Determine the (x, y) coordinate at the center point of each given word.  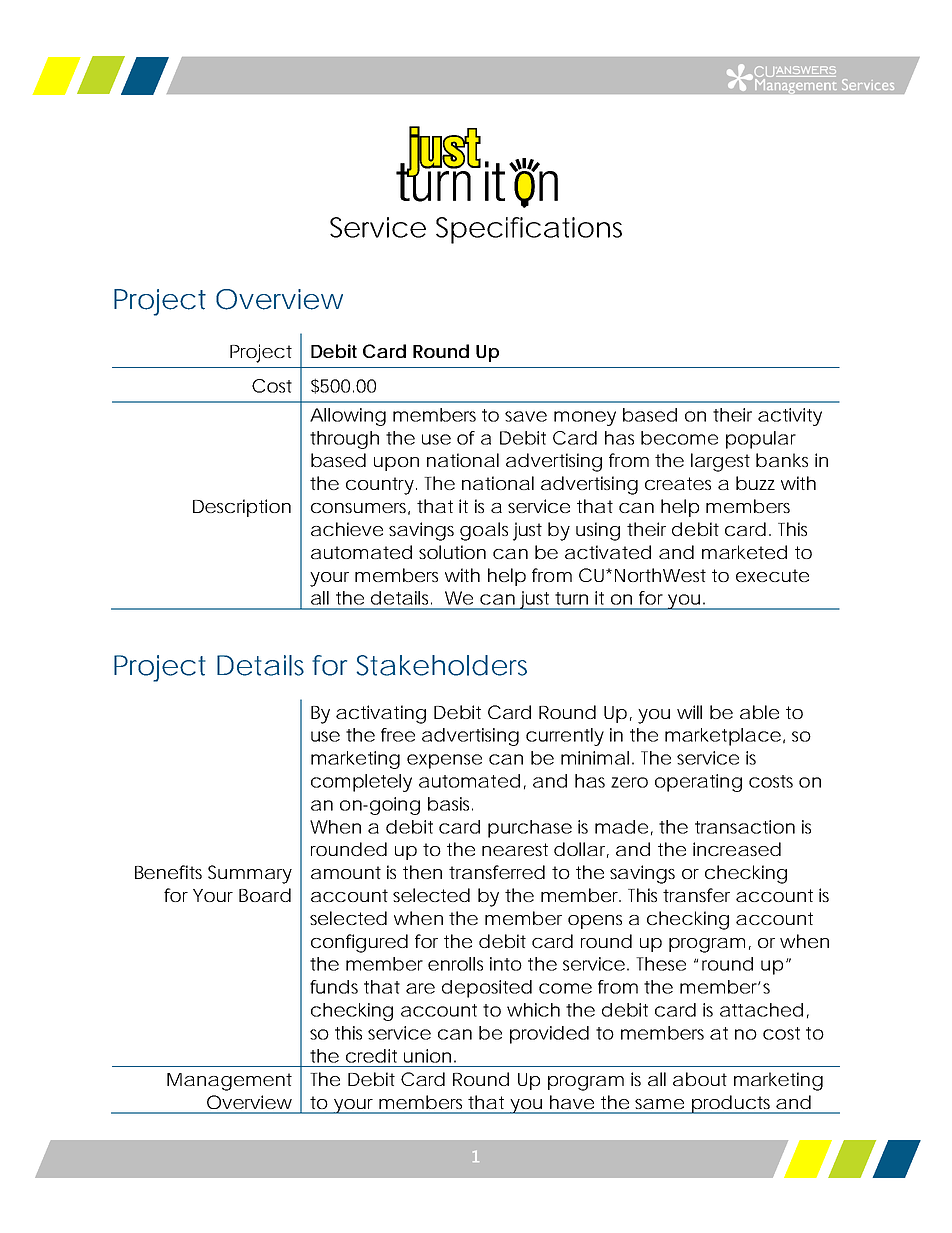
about (700, 1079)
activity (790, 417)
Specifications (529, 230)
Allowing (348, 417)
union (427, 1056)
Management (229, 1082)
